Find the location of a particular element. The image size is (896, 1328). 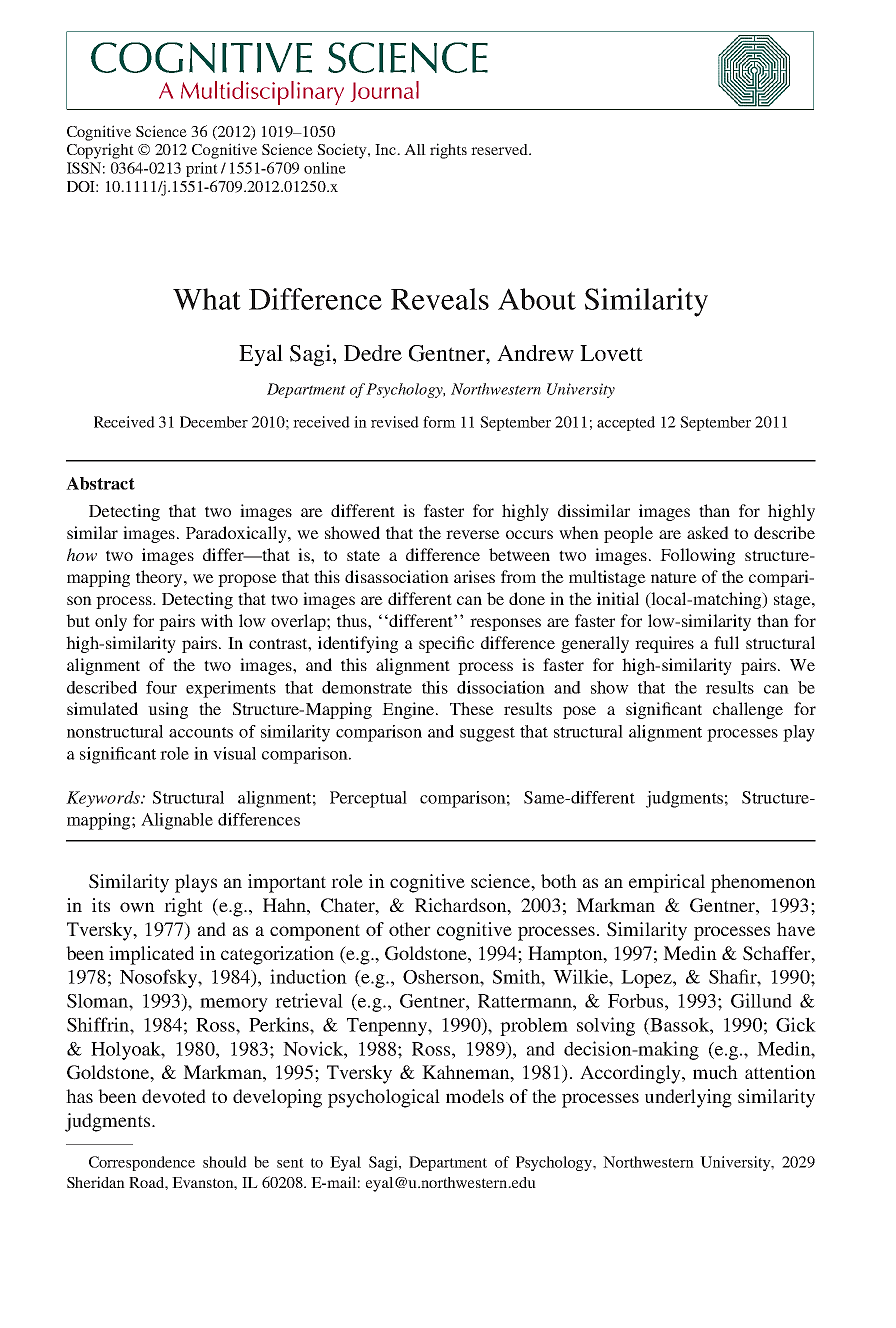

arises is located at coordinates (474, 576).
